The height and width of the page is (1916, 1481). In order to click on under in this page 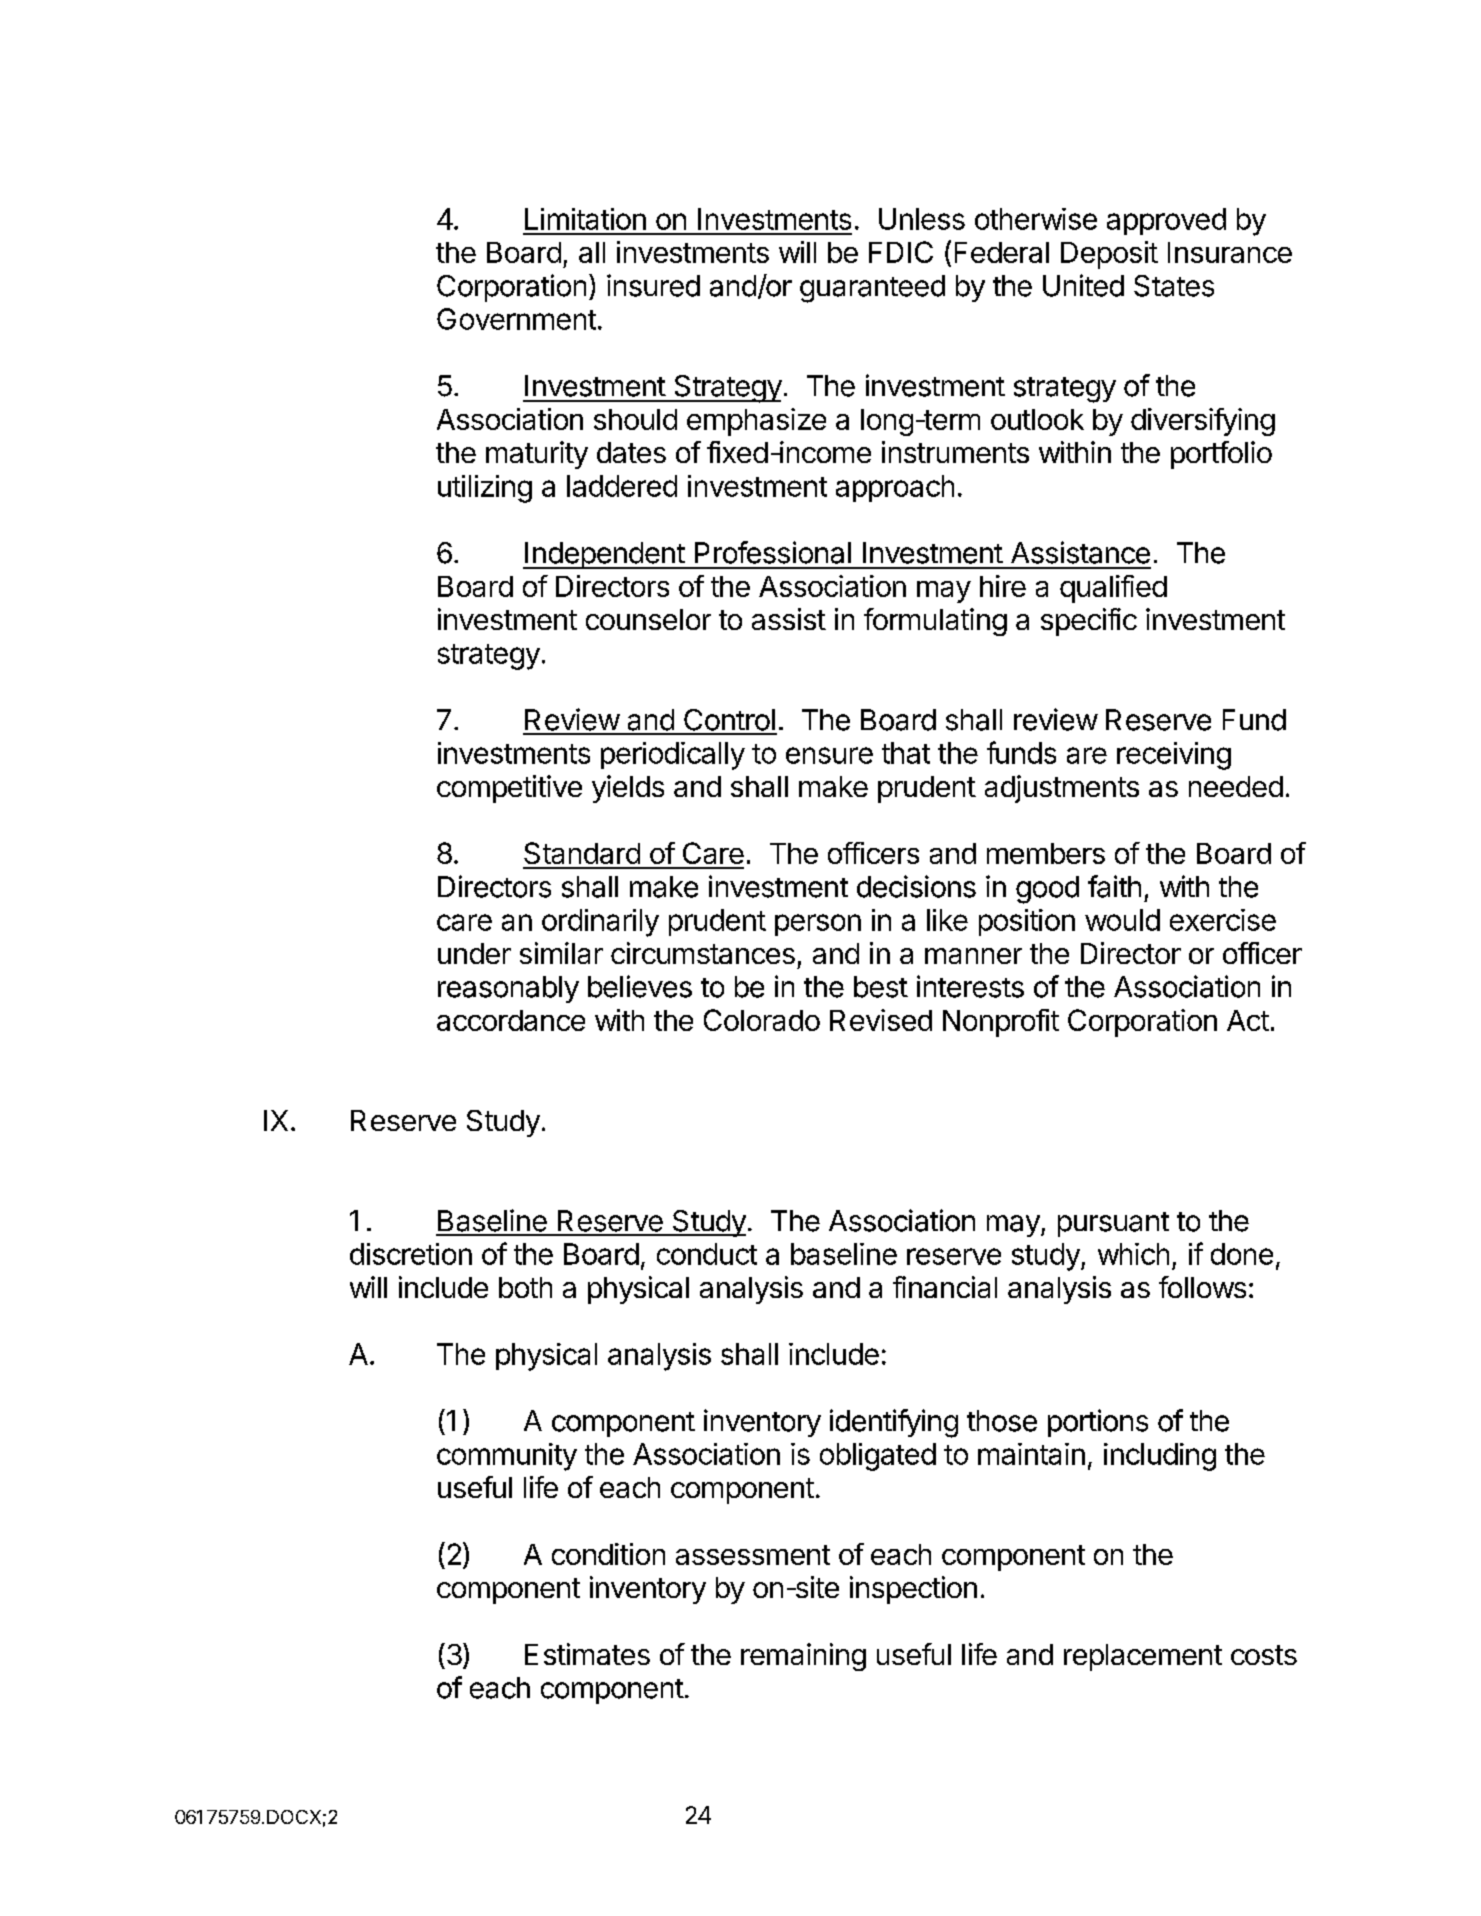, I will do `click(474, 953)`.
